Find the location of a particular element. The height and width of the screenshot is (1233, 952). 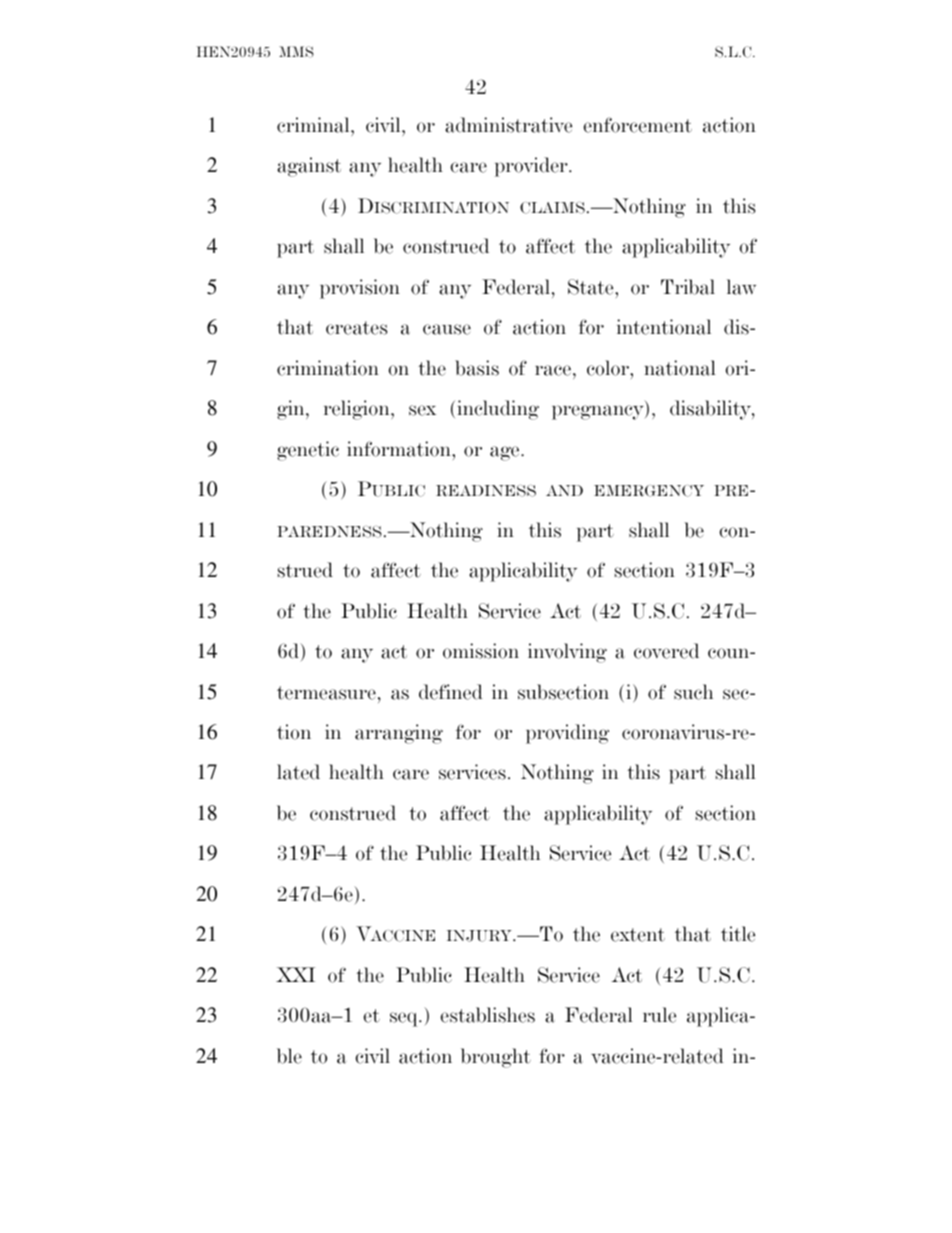

criminal is located at coordinates (314, 125).
